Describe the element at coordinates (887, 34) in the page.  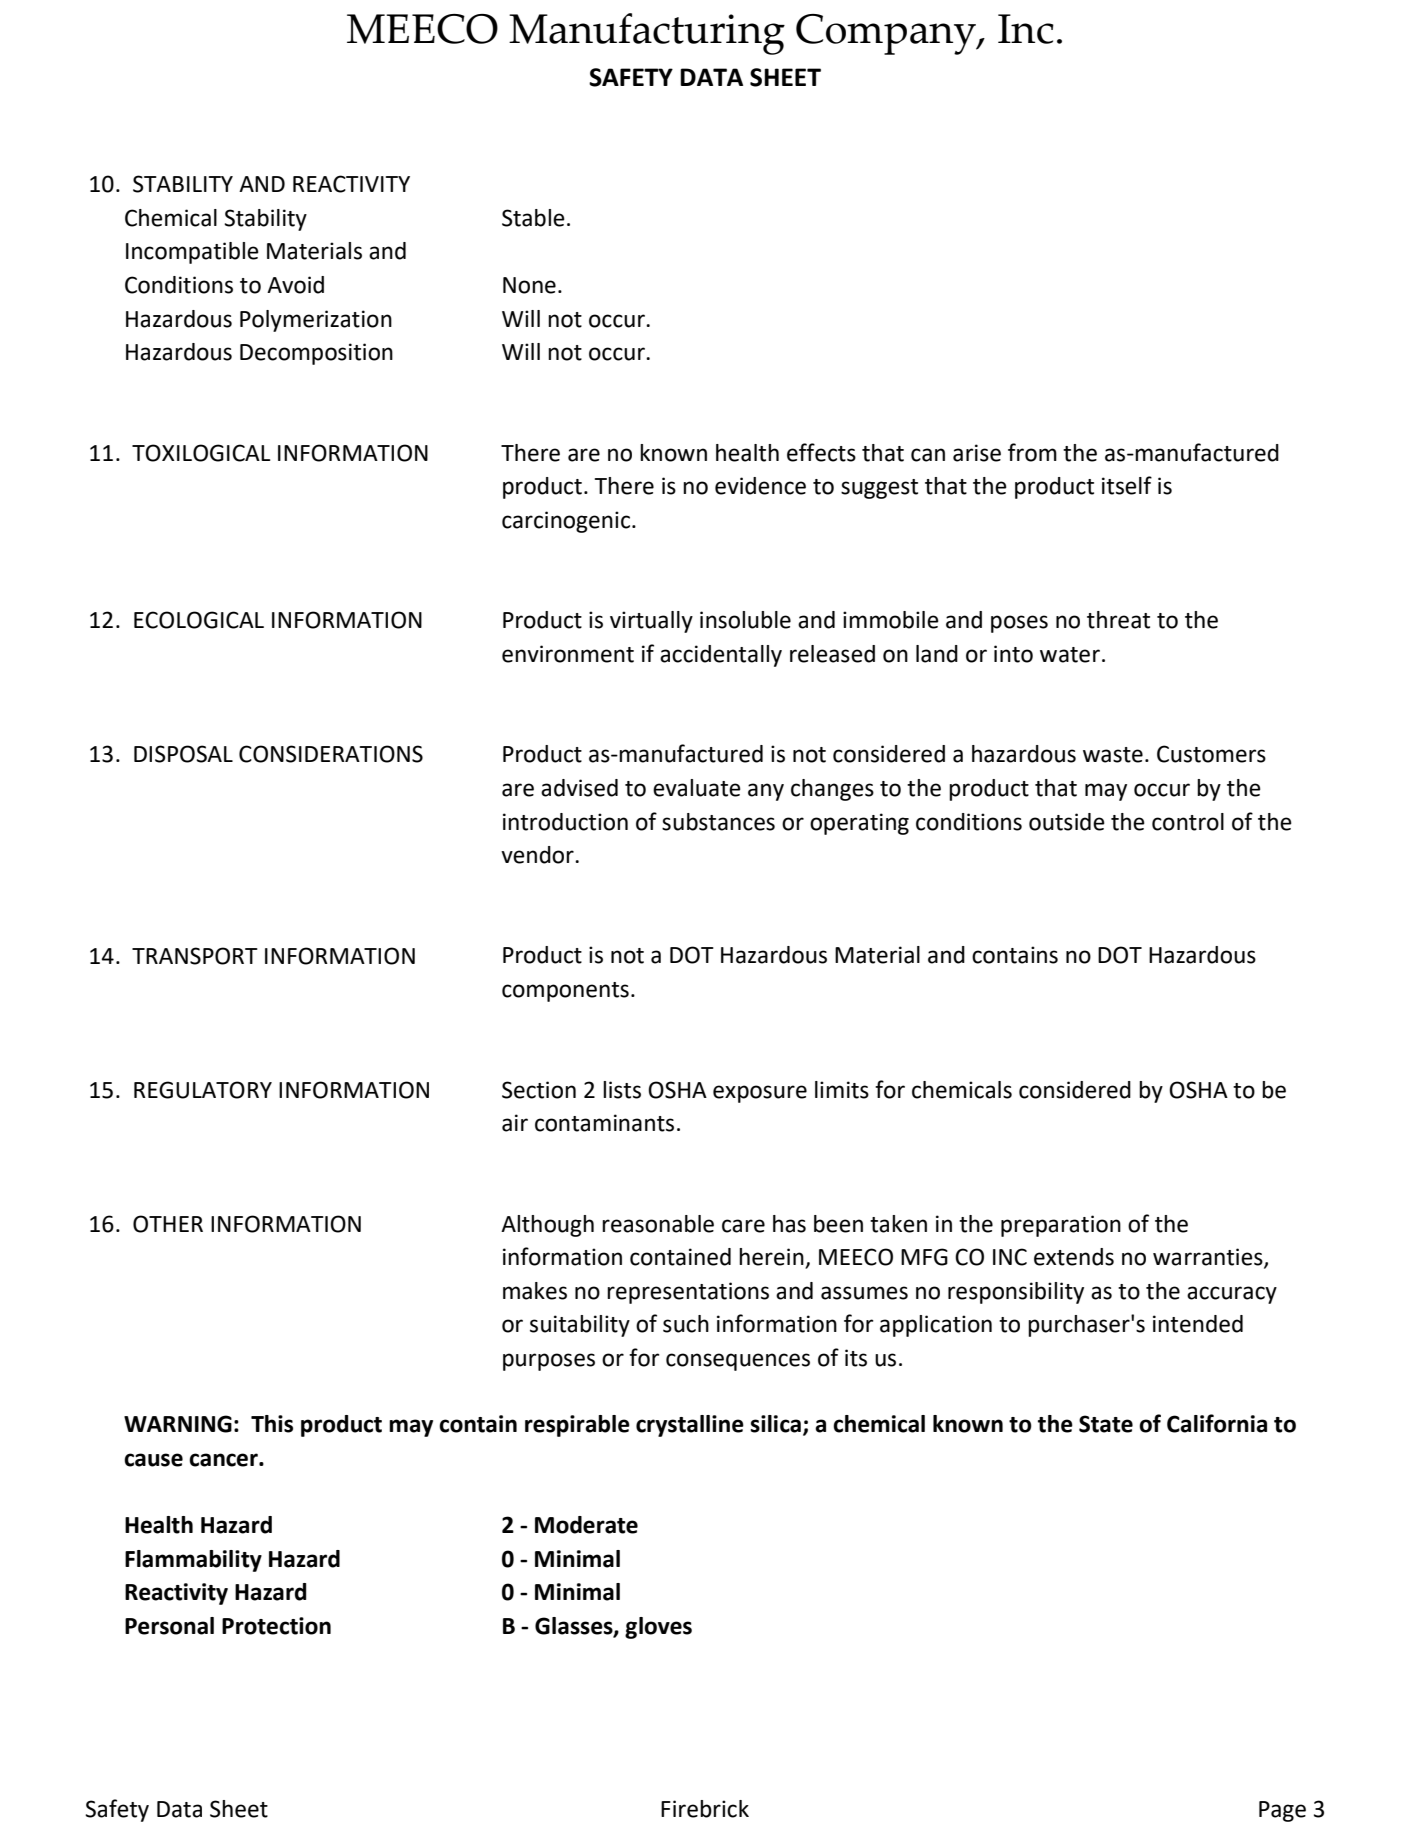
I see `Company` at that location.
